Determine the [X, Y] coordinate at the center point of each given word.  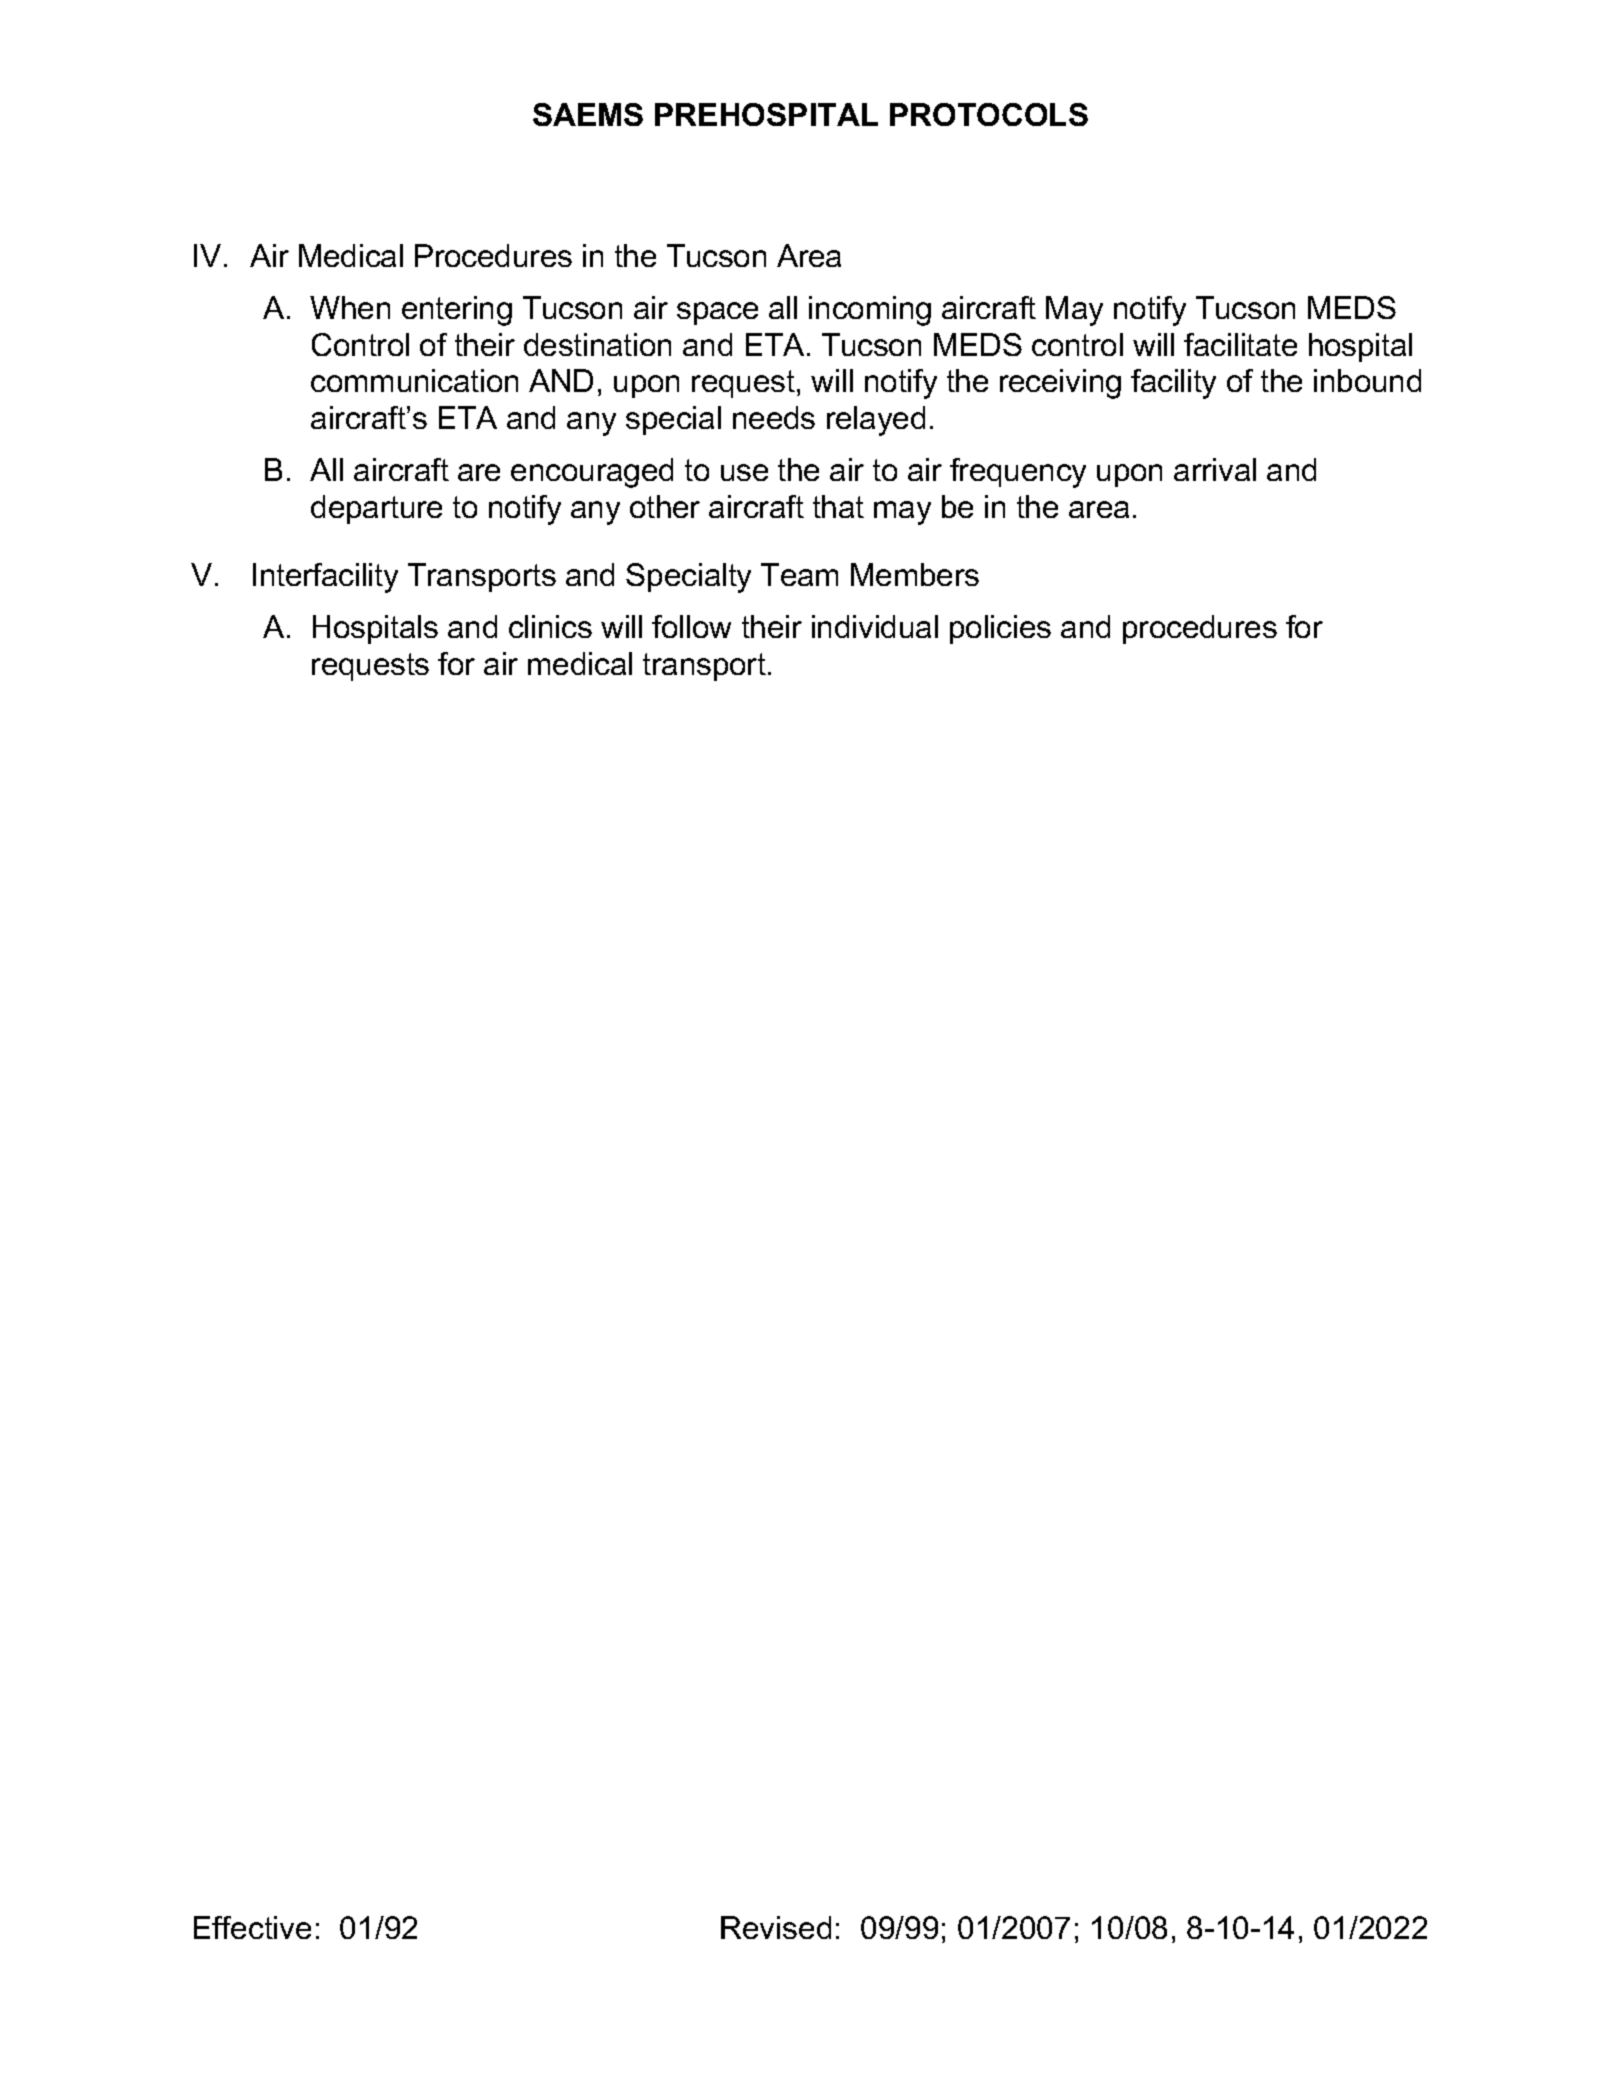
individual [875, 626]
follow [691, 626]
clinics [550, 626]
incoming [870, 311]
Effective [252, 1927]
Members [915, 574]
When [350, 307]
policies [1000, 629]
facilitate [1240, 344]
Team [799, 574]
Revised [776, 1927]
